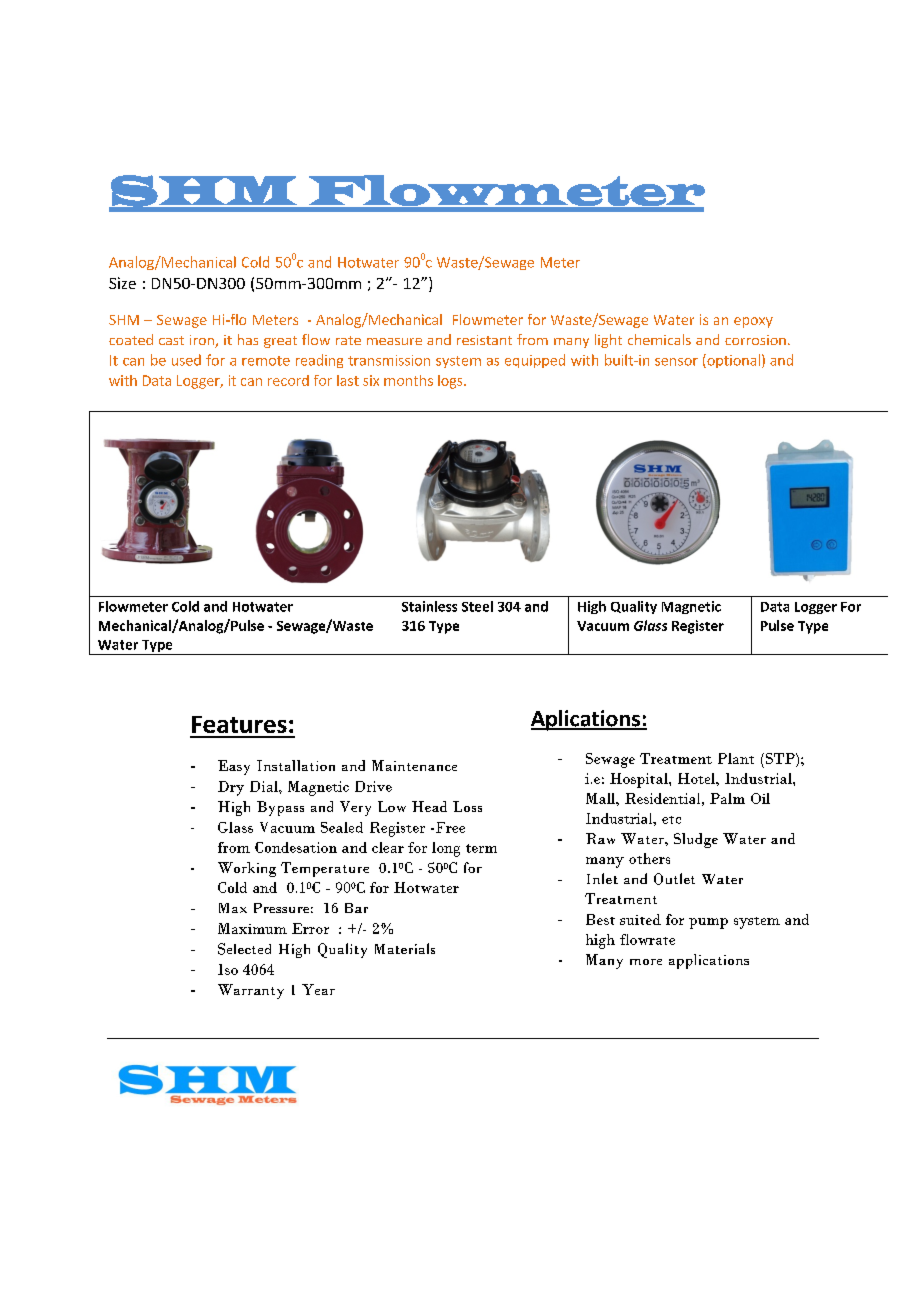 The height and width of the screenshot is (1308, 924). Describe the element at coordinates (429, 606) in the screenshot. I see `Stainless` at that location.
